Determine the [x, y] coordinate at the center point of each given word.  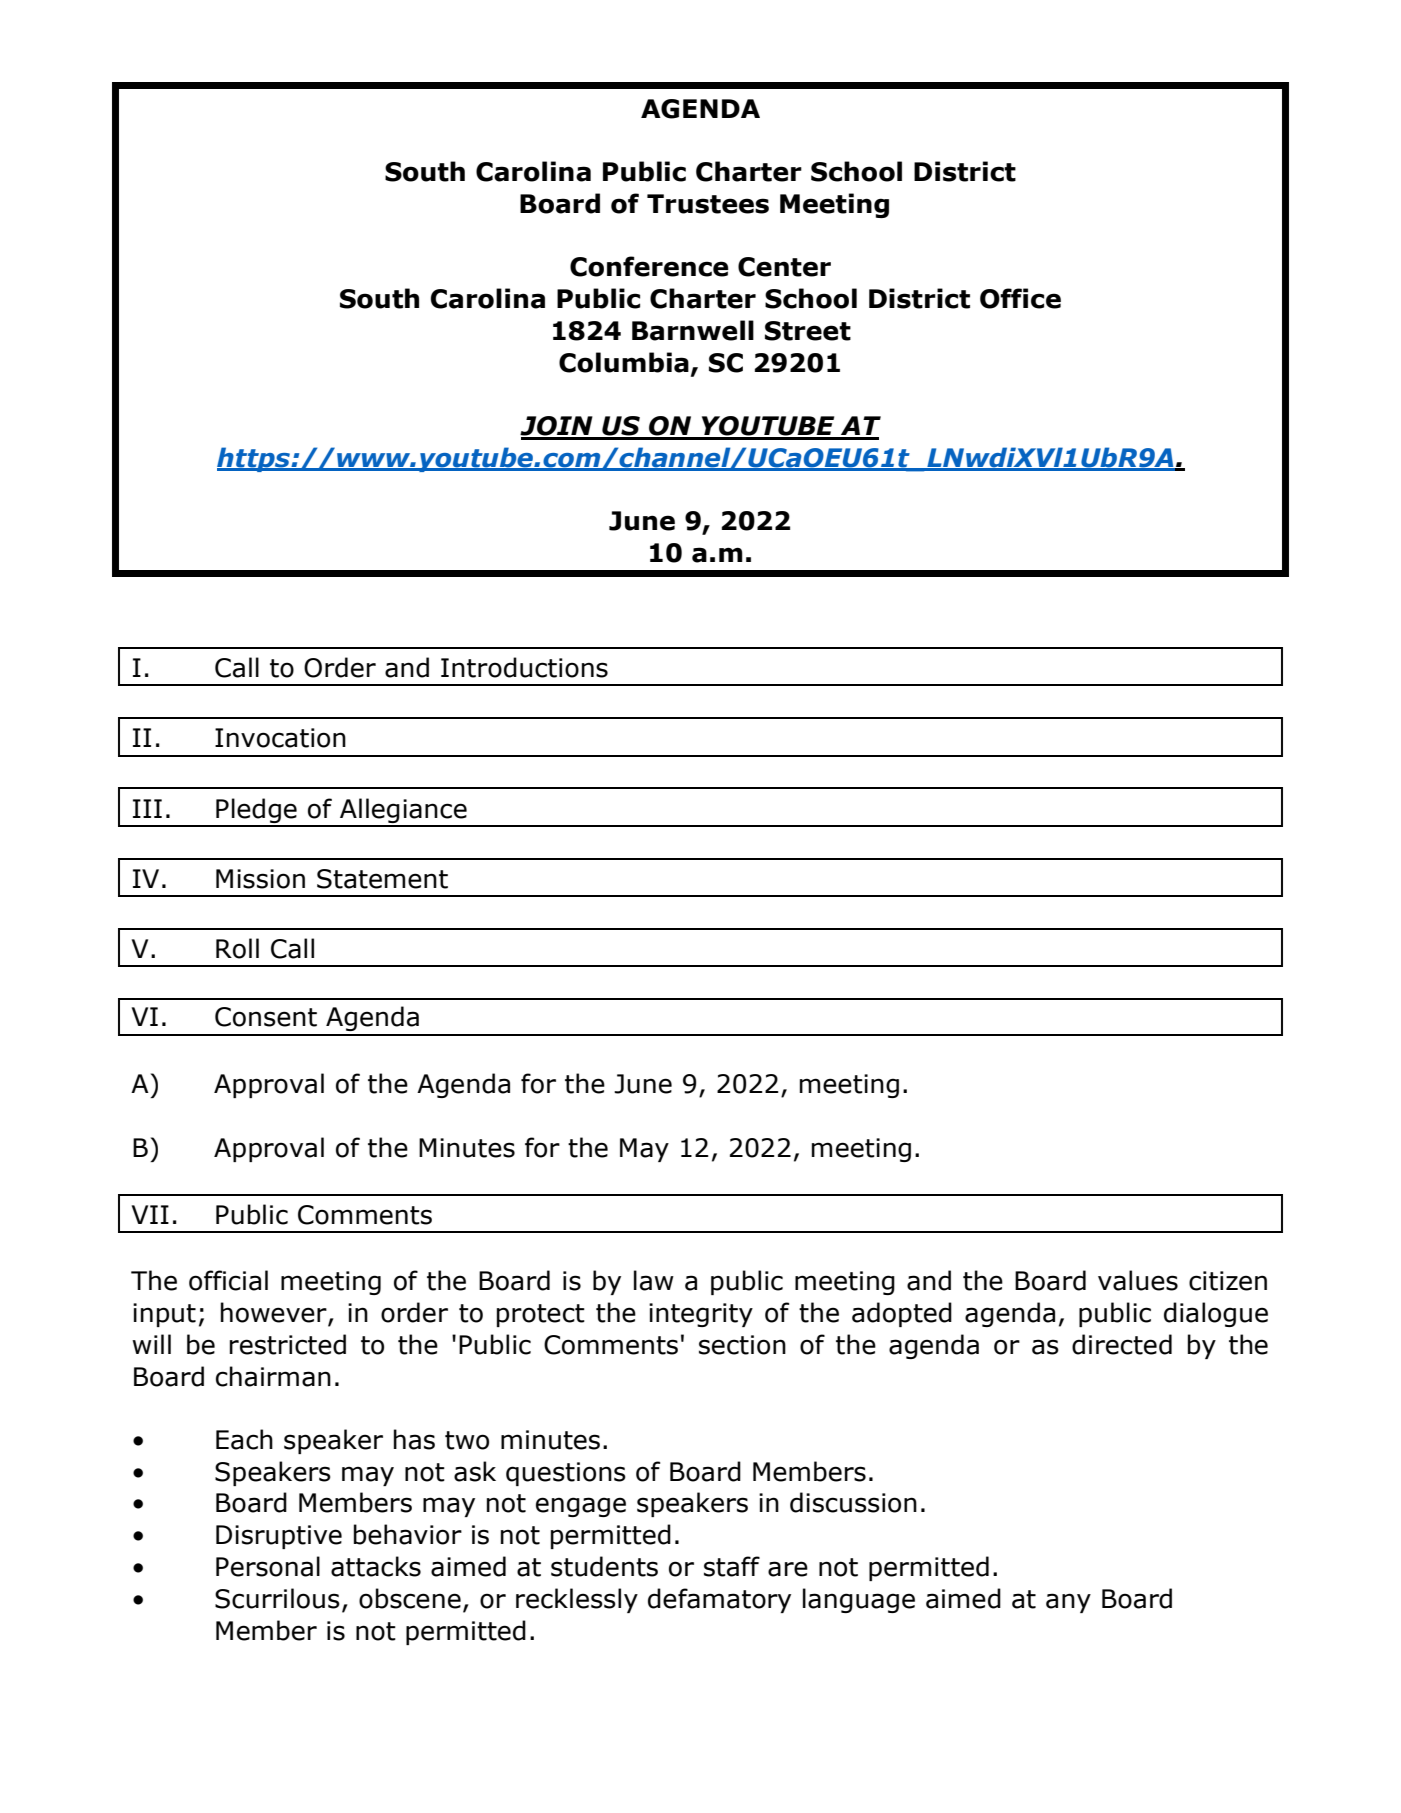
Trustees [708, 204]
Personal [268, 1566]
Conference [649, 266]
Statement [382, 879]
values [1138, 1280]
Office [1020, 298]
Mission [260, 879]
